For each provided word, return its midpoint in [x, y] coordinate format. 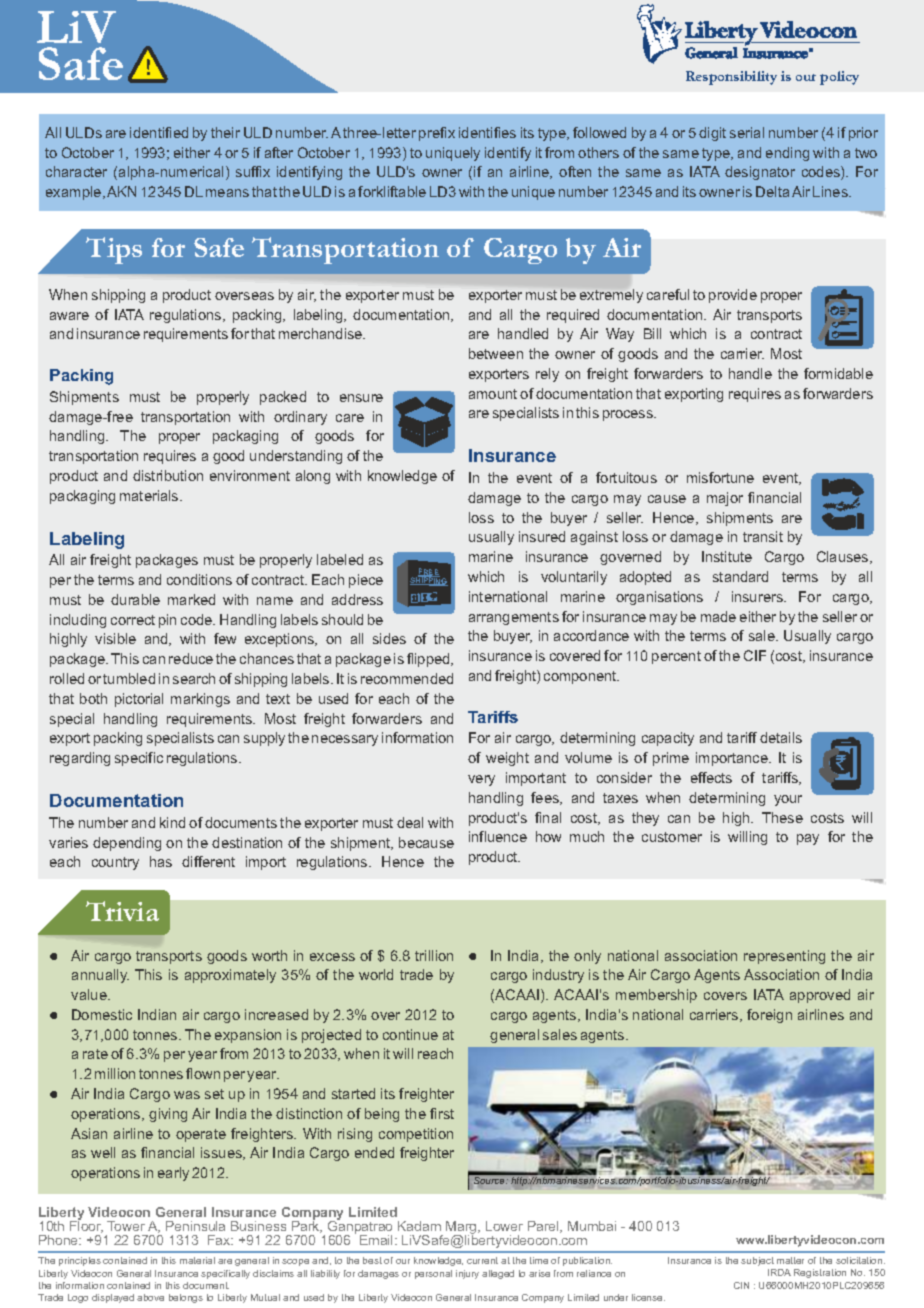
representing [784, 957]
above [150, 1297]
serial [747, 132]
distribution [168, 475]
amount [493, 394]
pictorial [139, 700]
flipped [429, 660]
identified [159, 132]
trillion [434, 955]
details [781, 737]
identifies [487, 132]
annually [100, 976]
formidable [838, 373]
